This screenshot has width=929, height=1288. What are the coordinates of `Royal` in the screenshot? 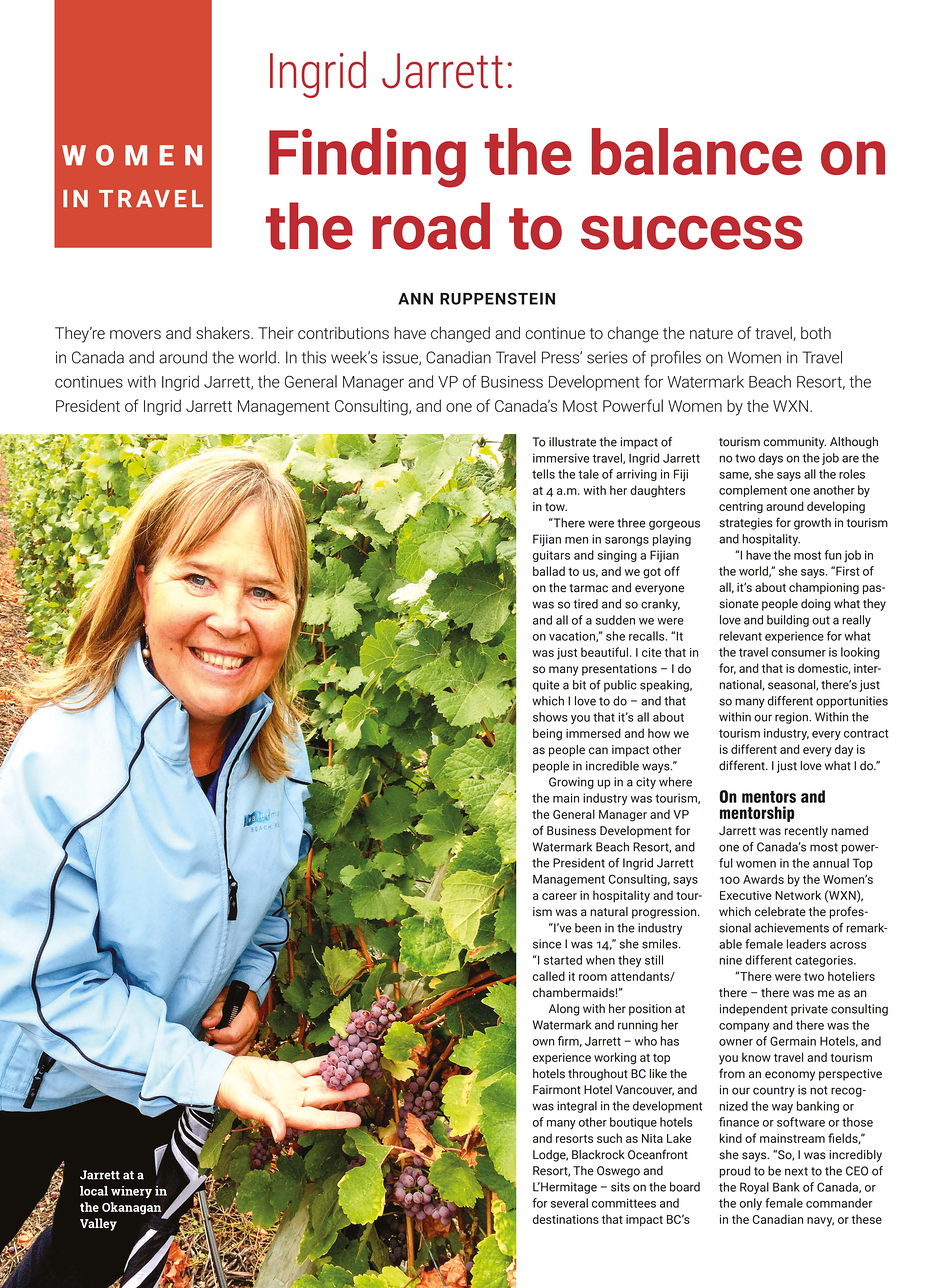 It's located at (754, 1188).
